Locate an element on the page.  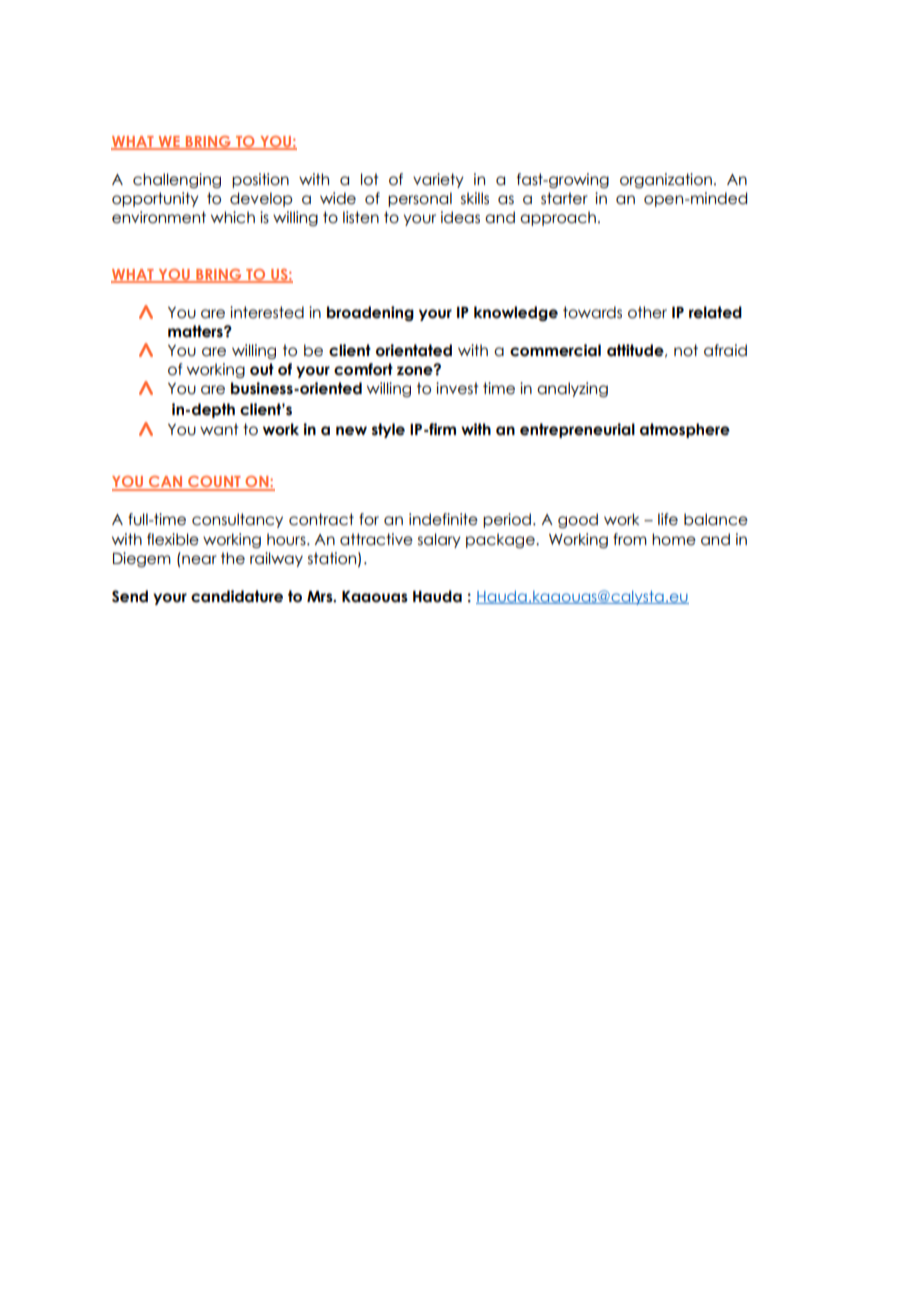
indefinite is located at coordinates (443, 519).
